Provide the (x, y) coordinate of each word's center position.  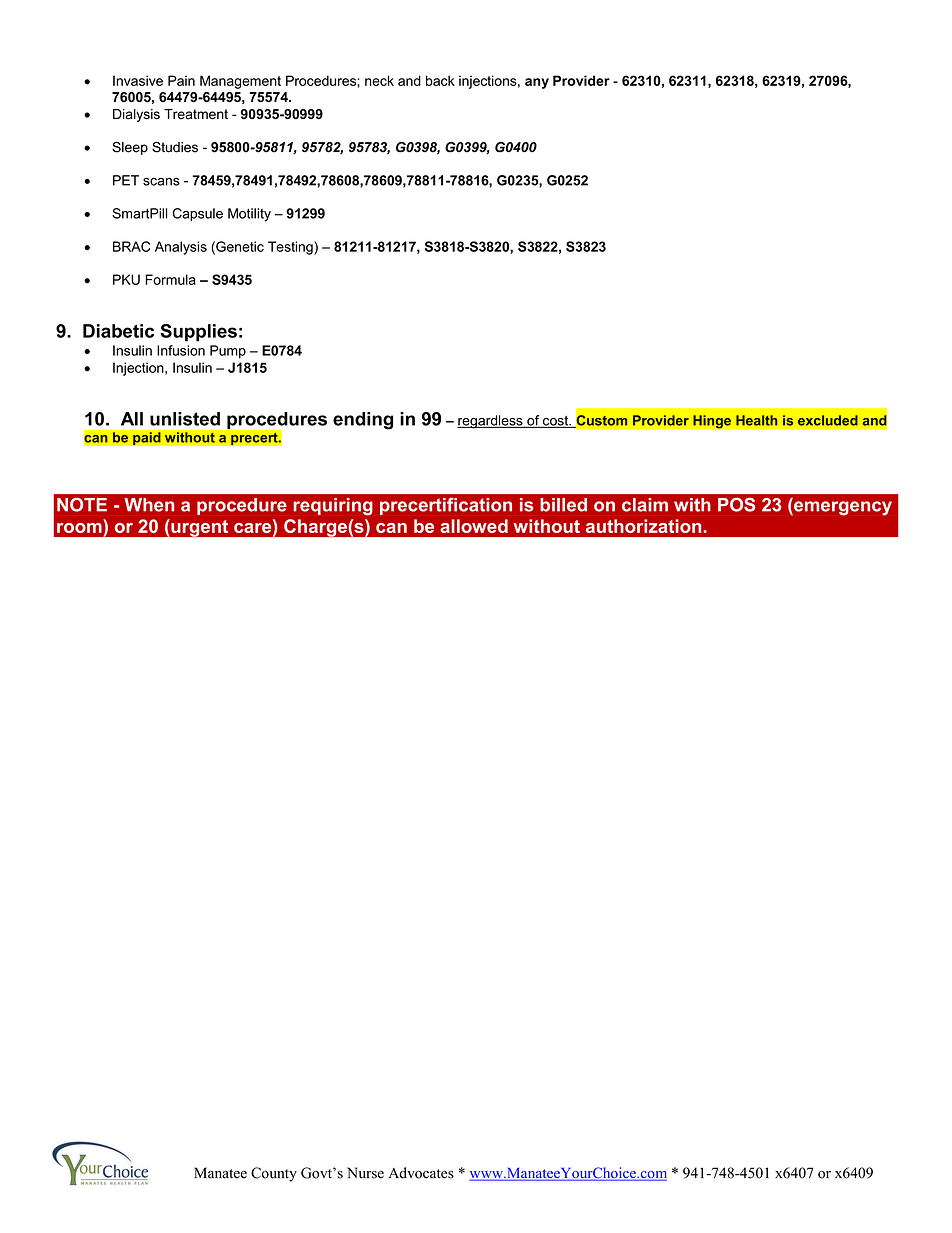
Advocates (421, 1173)
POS (736, 505)
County (274, 1174)
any (537, 83)
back (440, 80)
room (79, 528)
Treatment (196, 114)
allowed (474, 526)
